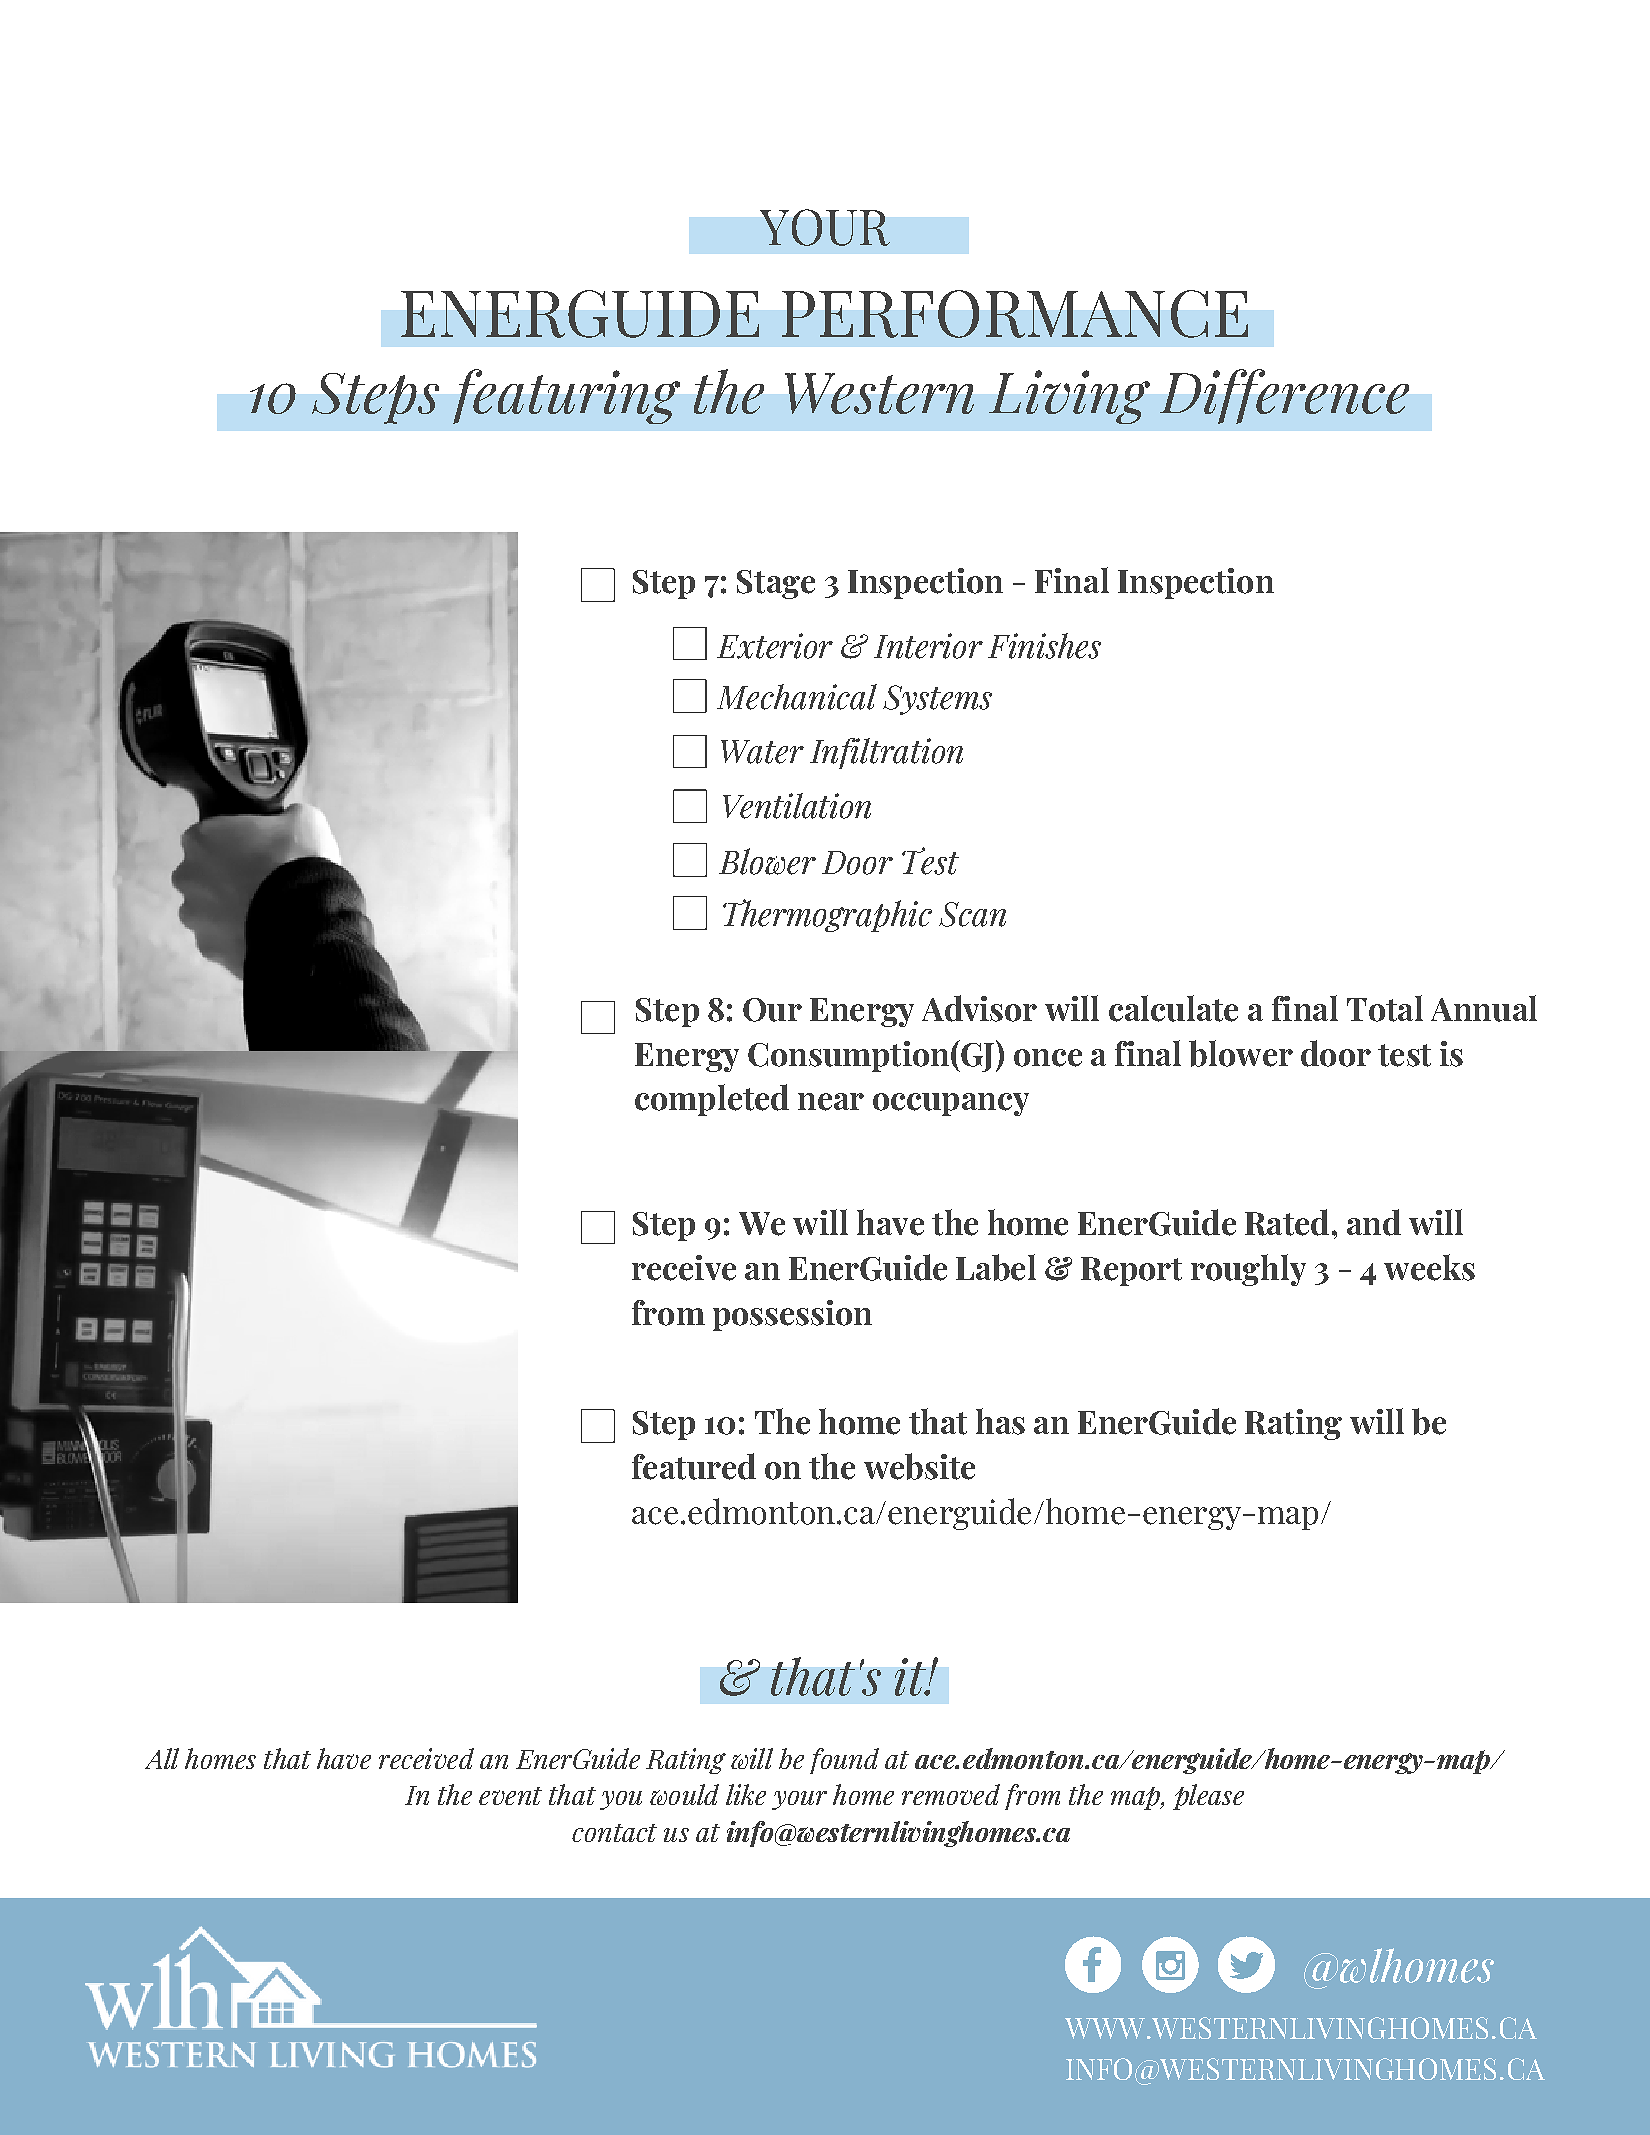 Image resolution: width=1650 pixels, height=2135 pixels. Describe the element at coordinates (1015, 314) in the screenshot. I see `PERFORMANCE` at that location.
